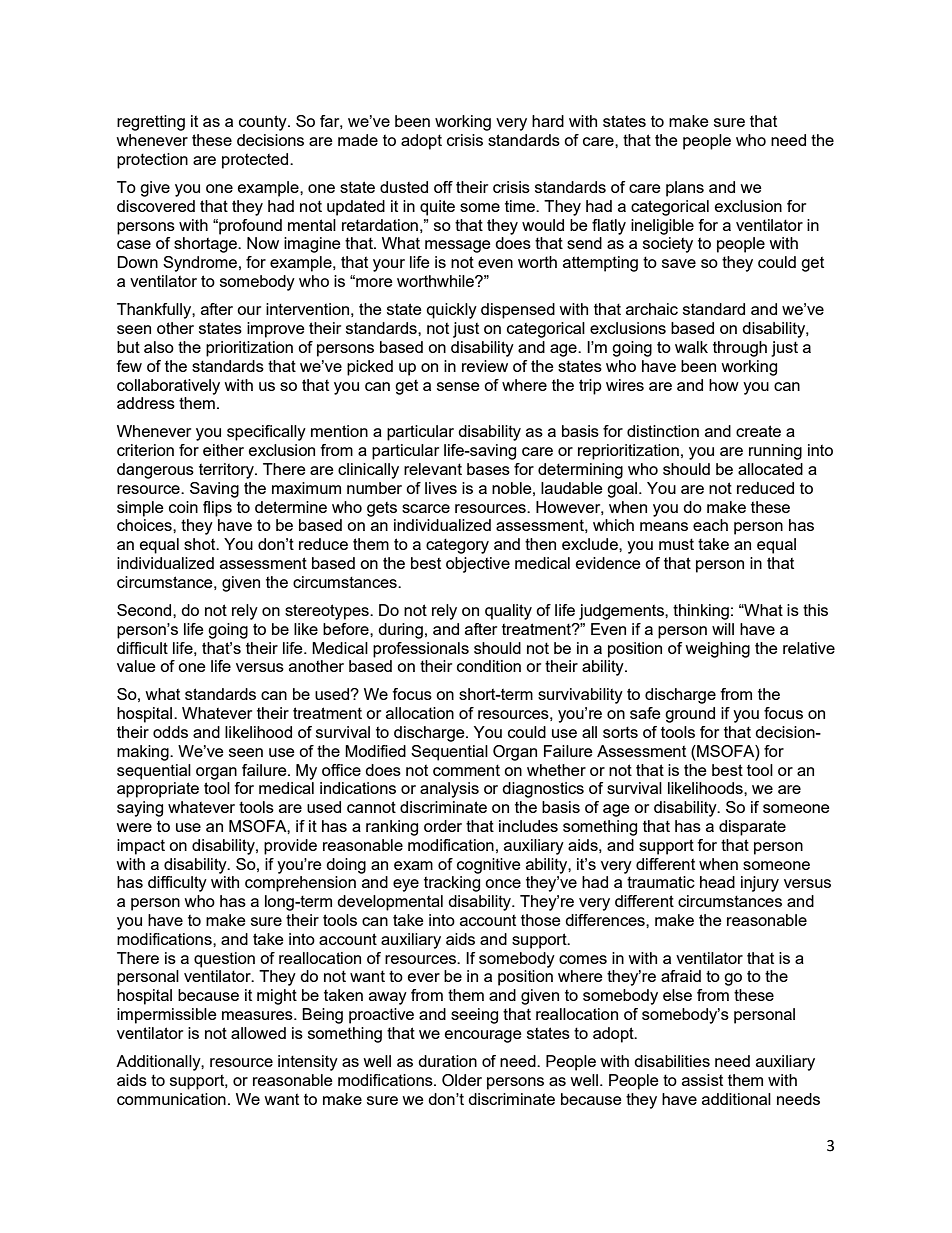  Describe the element at coordinates (404, 187) in the image. I see `dusted` at that location.
